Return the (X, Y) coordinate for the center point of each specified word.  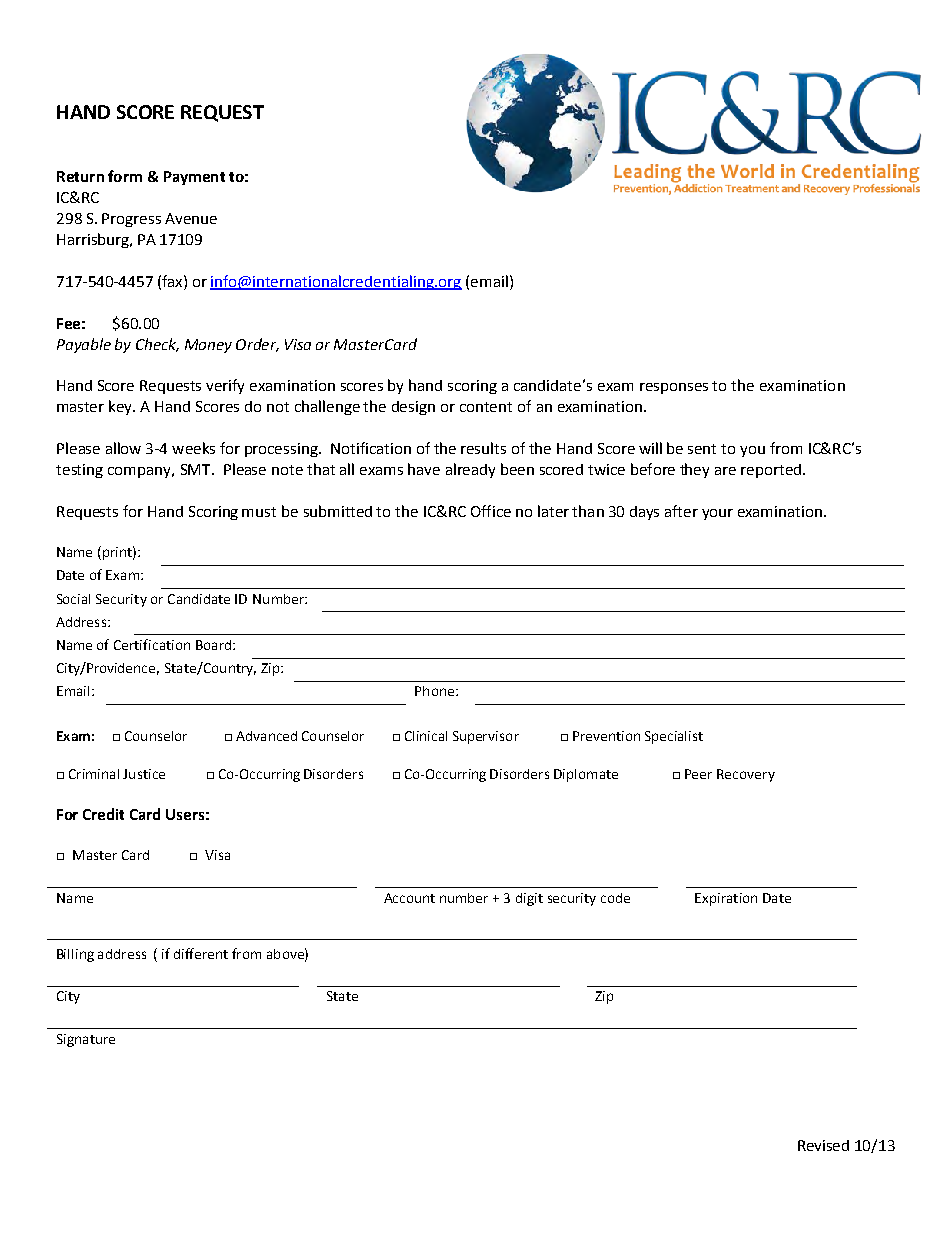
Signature (86, 1040)
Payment (194, 178)
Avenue (191, 218)
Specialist (674, 737)
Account (409, 898)
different (201, 953)
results (483, 448)
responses (674, 388)
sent (702, 449)
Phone (436, 691)
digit (529, 899)
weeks (193, 448)
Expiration (726, 899)
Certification (152, 644)
